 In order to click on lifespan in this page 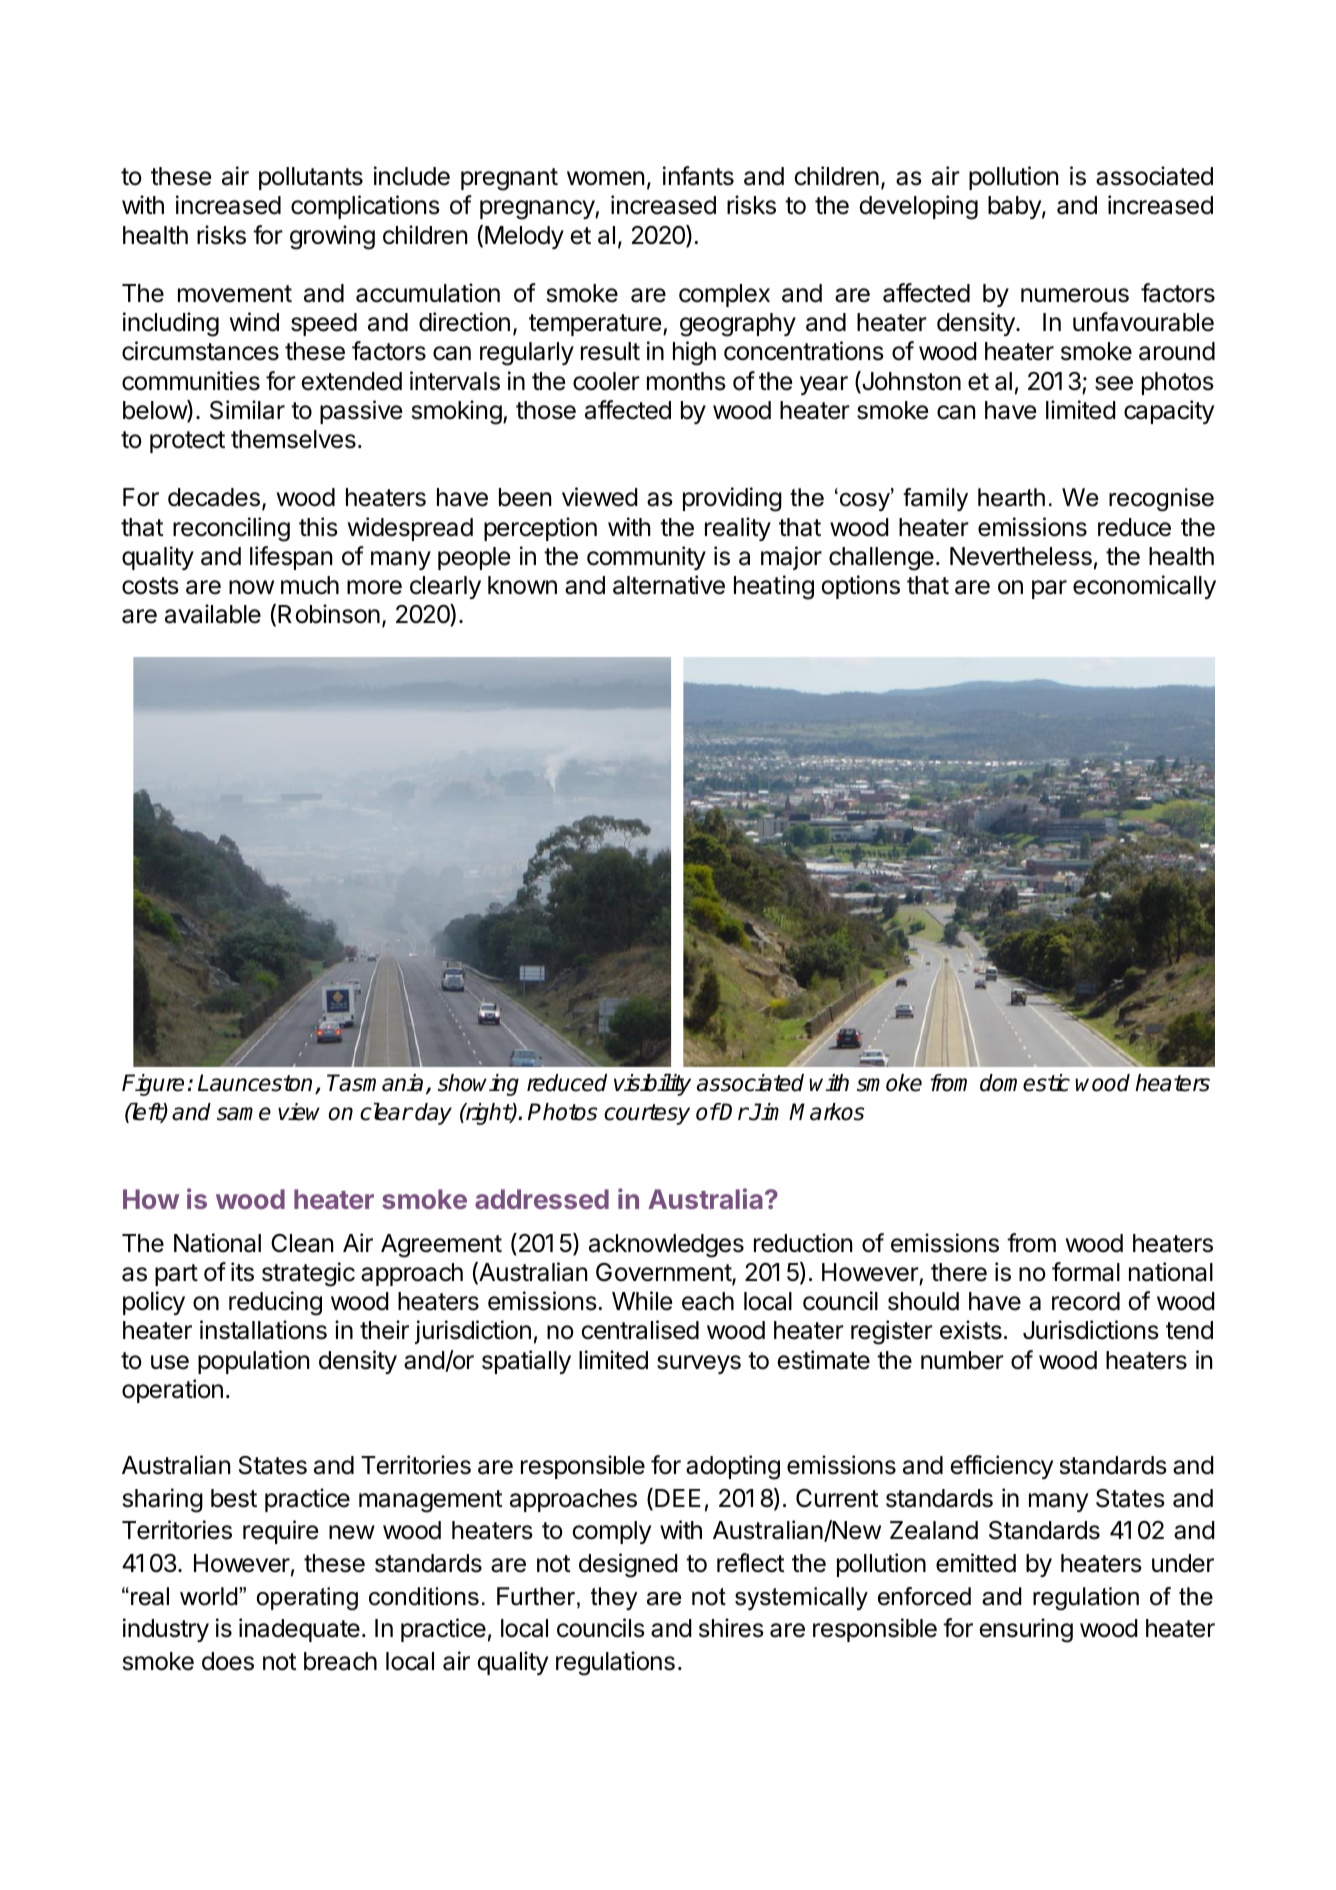, I will do `click(291, 558)`.
